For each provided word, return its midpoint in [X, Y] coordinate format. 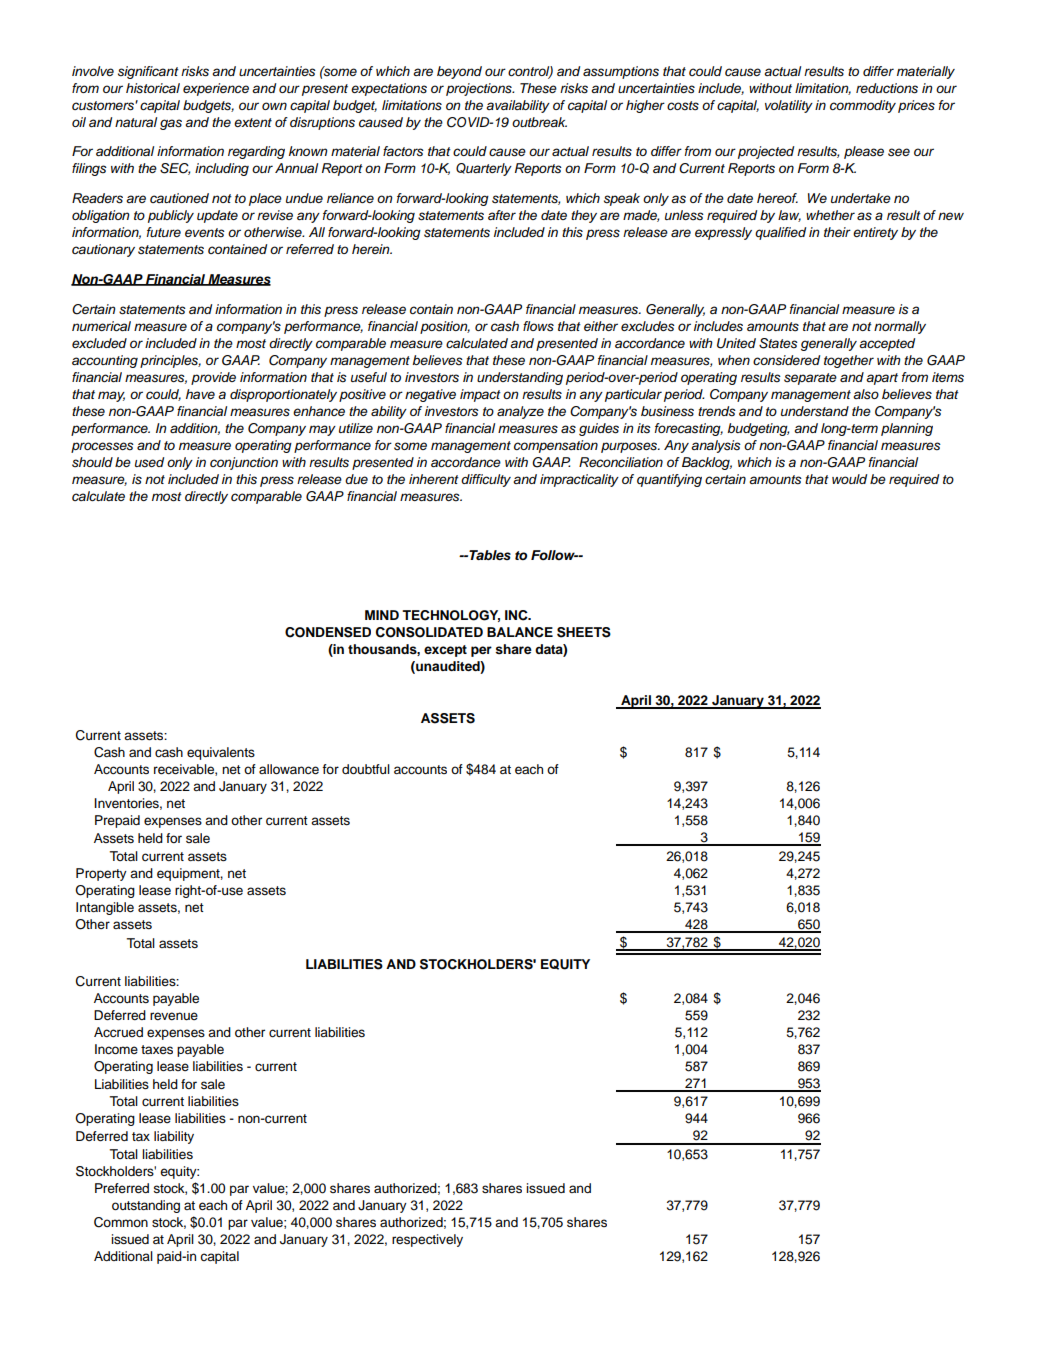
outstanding [146, 1206]
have [200, 394]
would [849, 479]
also [866, 394]
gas [171, 124]
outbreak [539, 122]
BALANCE [520, 632]
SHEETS [584, 632]
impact [480, 395]
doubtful [366, 769]
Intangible [105, 908]
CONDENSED [328, 632]
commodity [863, 106]
